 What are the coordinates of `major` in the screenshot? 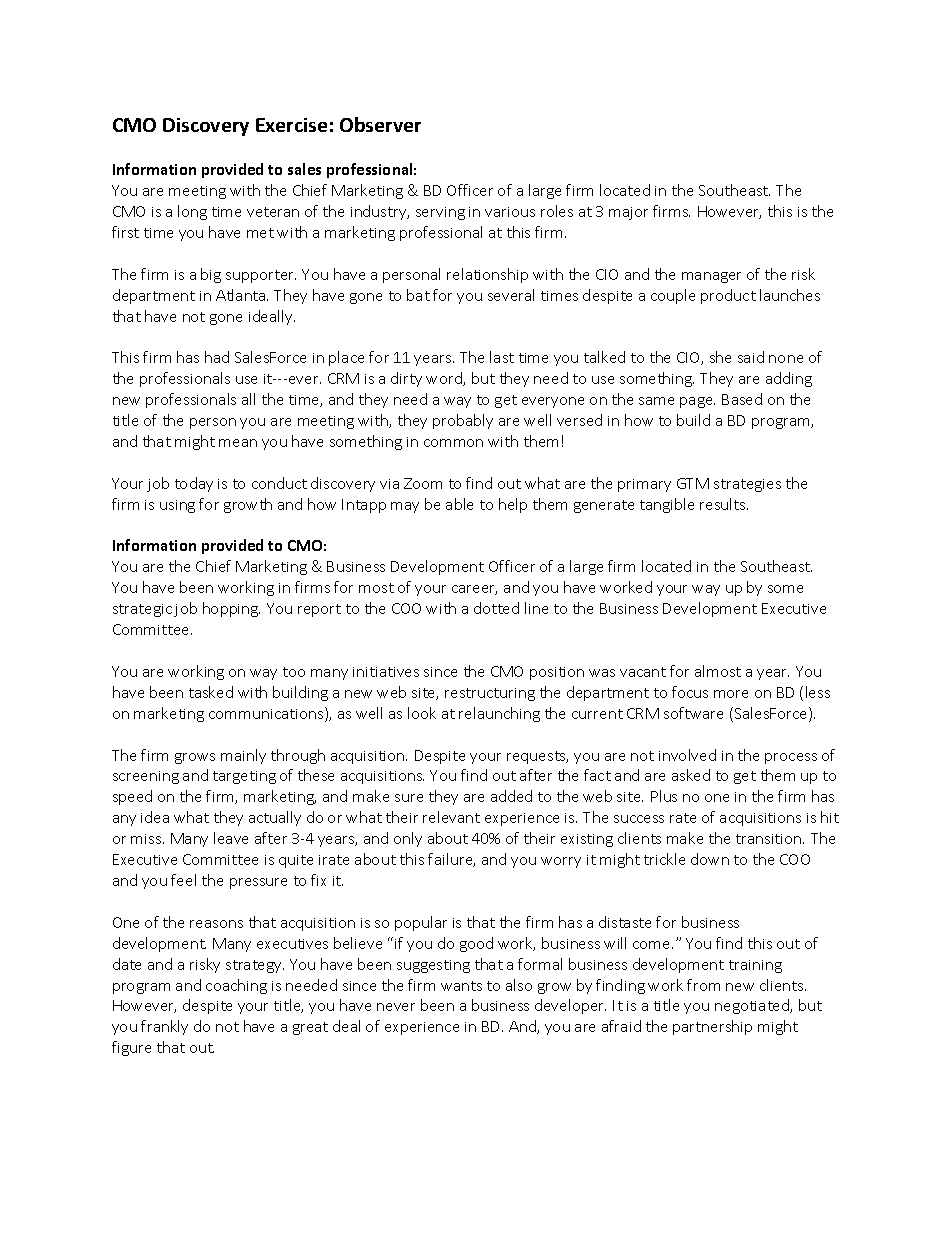 It's located at (628, 213).
